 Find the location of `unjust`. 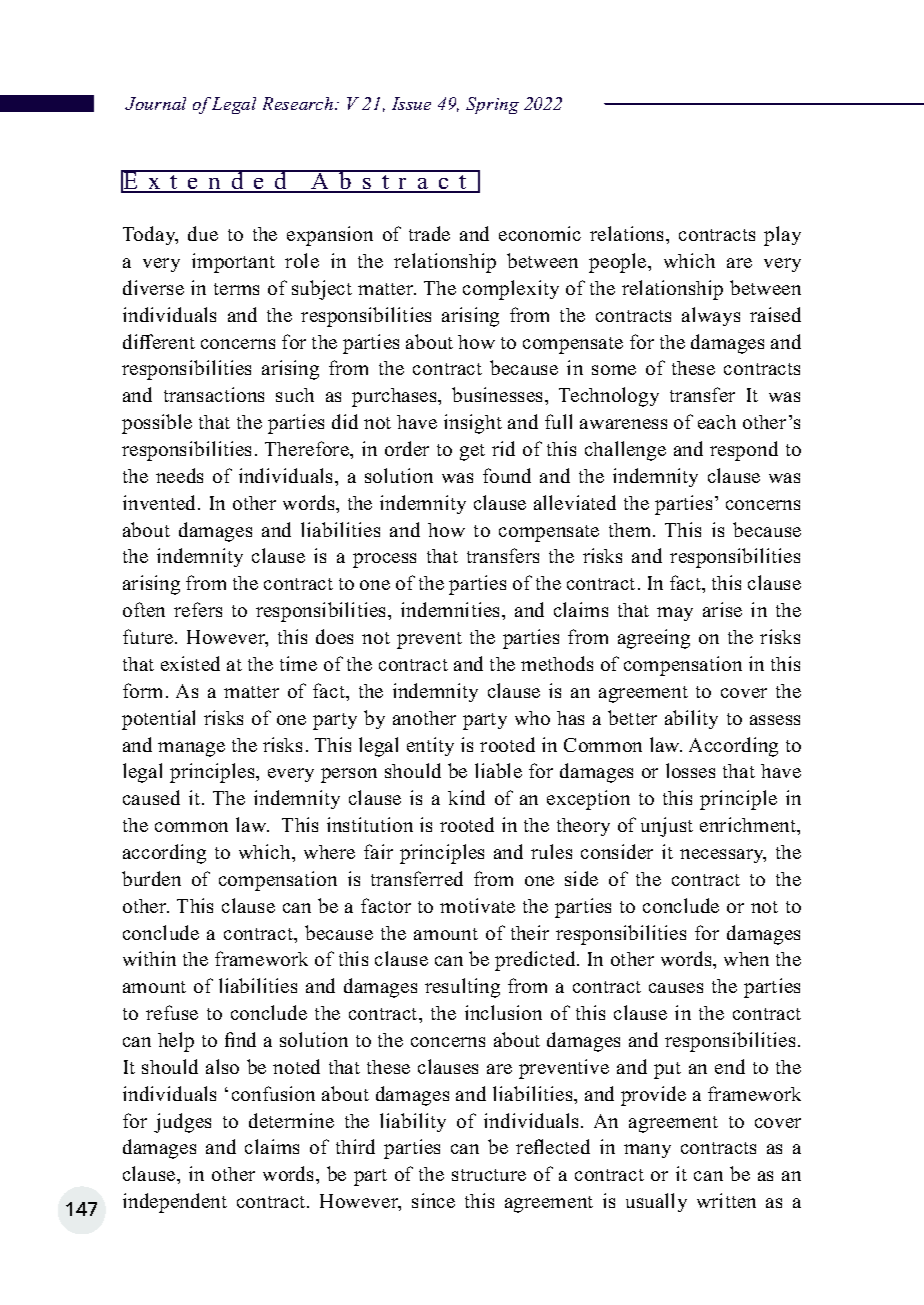

unjust is located at coordinates (667, 827).
